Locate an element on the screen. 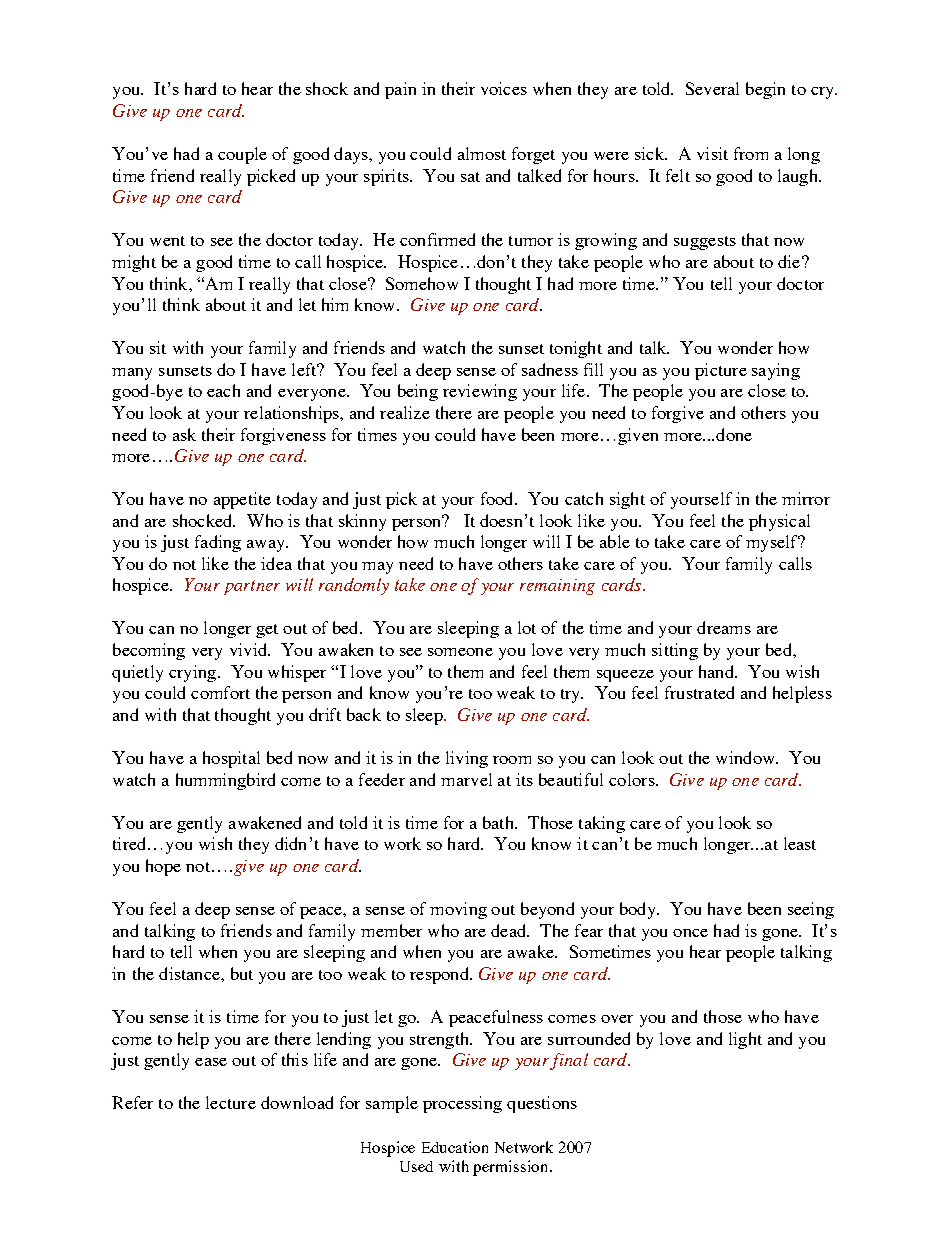 This screenshot has height=1233, width=952. window is located at coordinates (747, 757).
